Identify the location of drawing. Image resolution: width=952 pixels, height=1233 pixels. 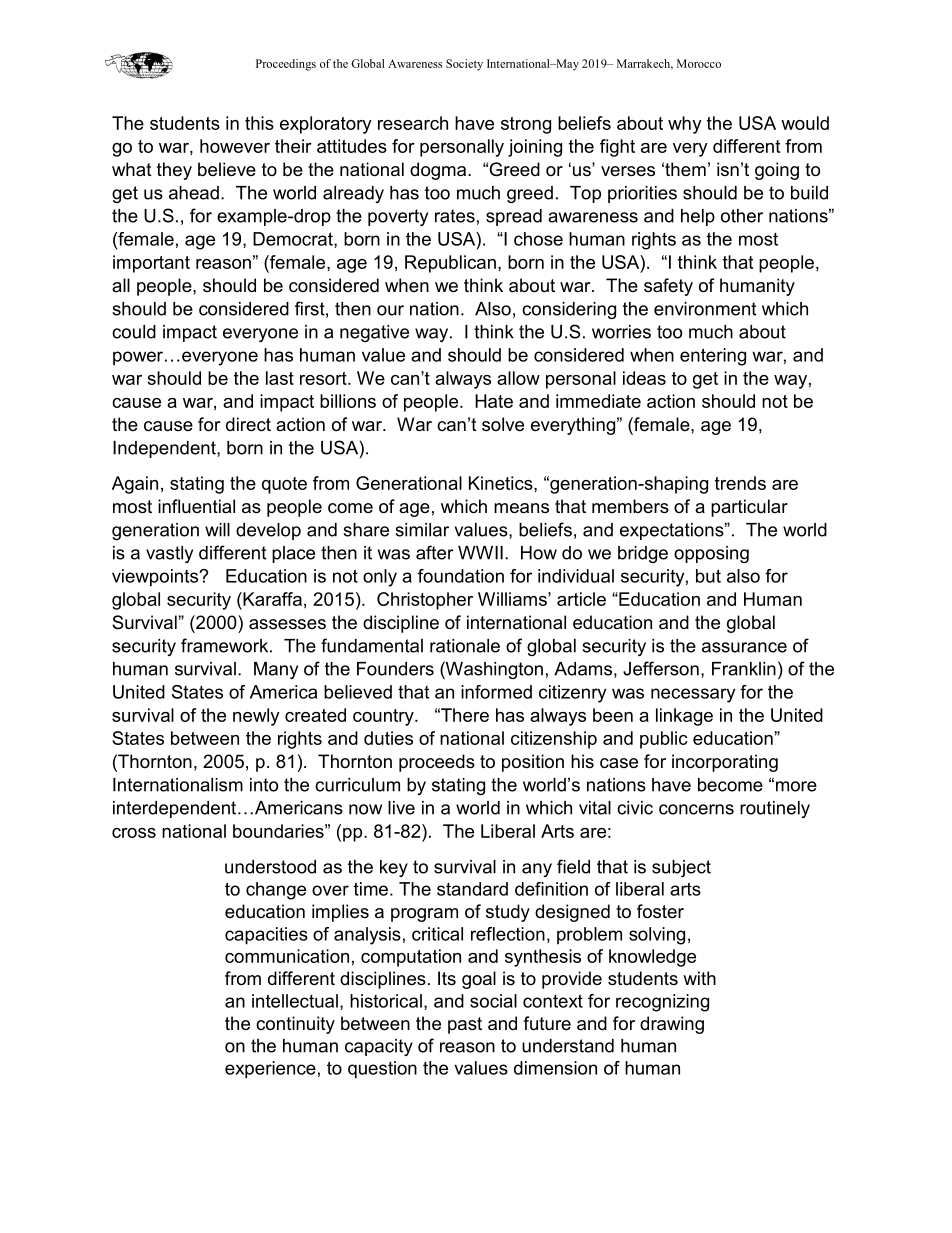
(672, 1025).
